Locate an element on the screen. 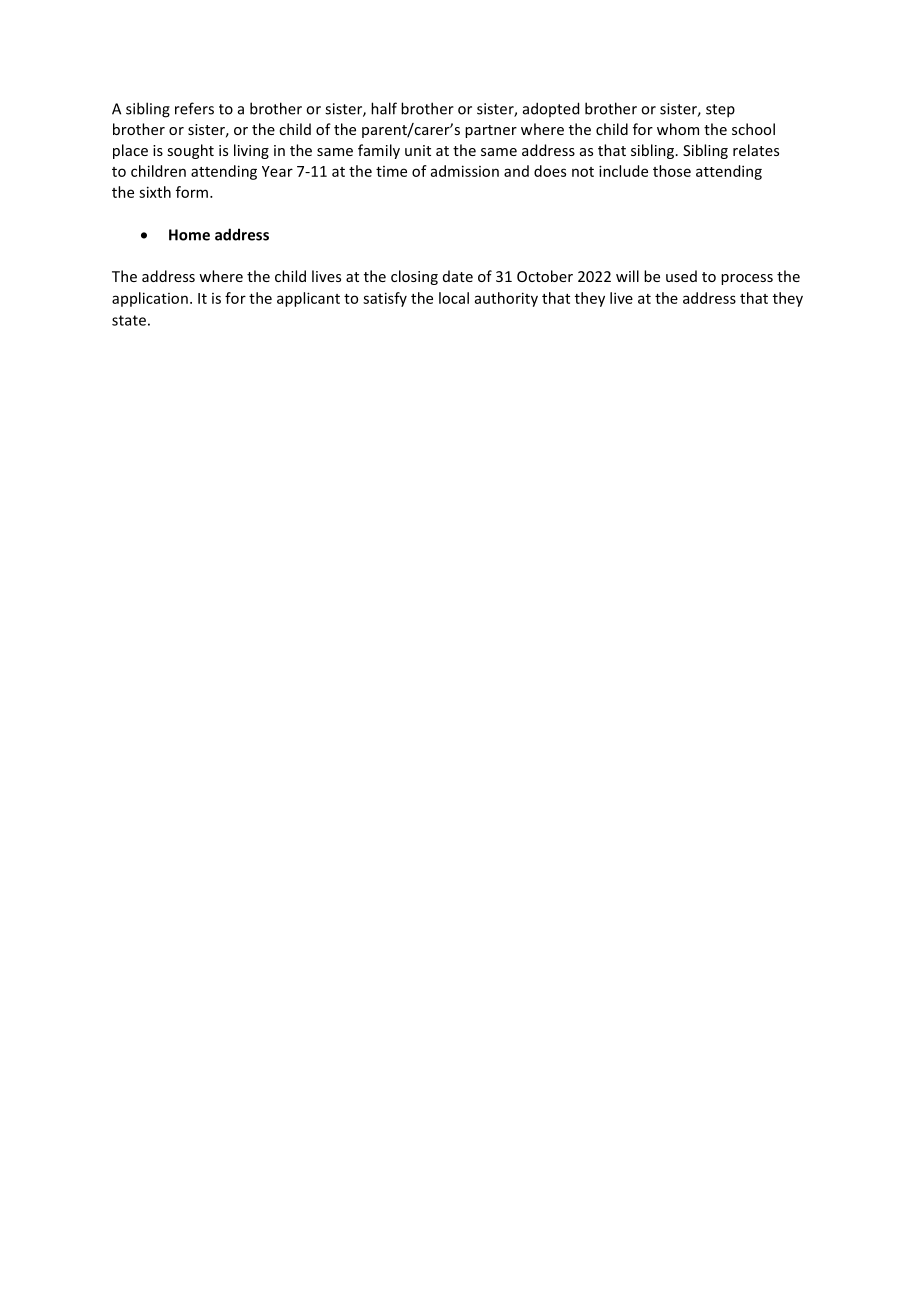 The image size is (924, 1308). step is located at coordinates (720, 111).
